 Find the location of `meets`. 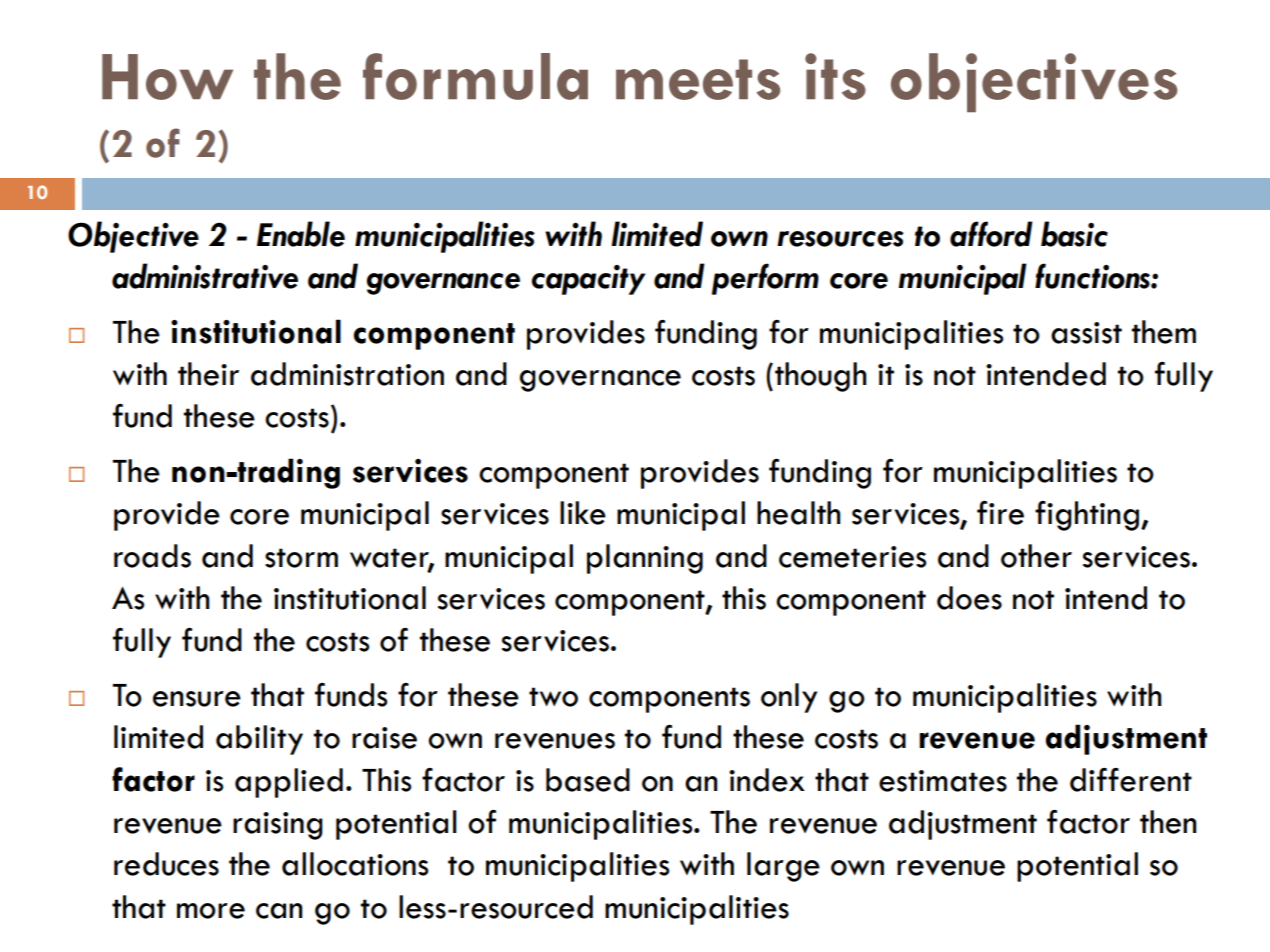

meets is located at coordinates (698, 79).
